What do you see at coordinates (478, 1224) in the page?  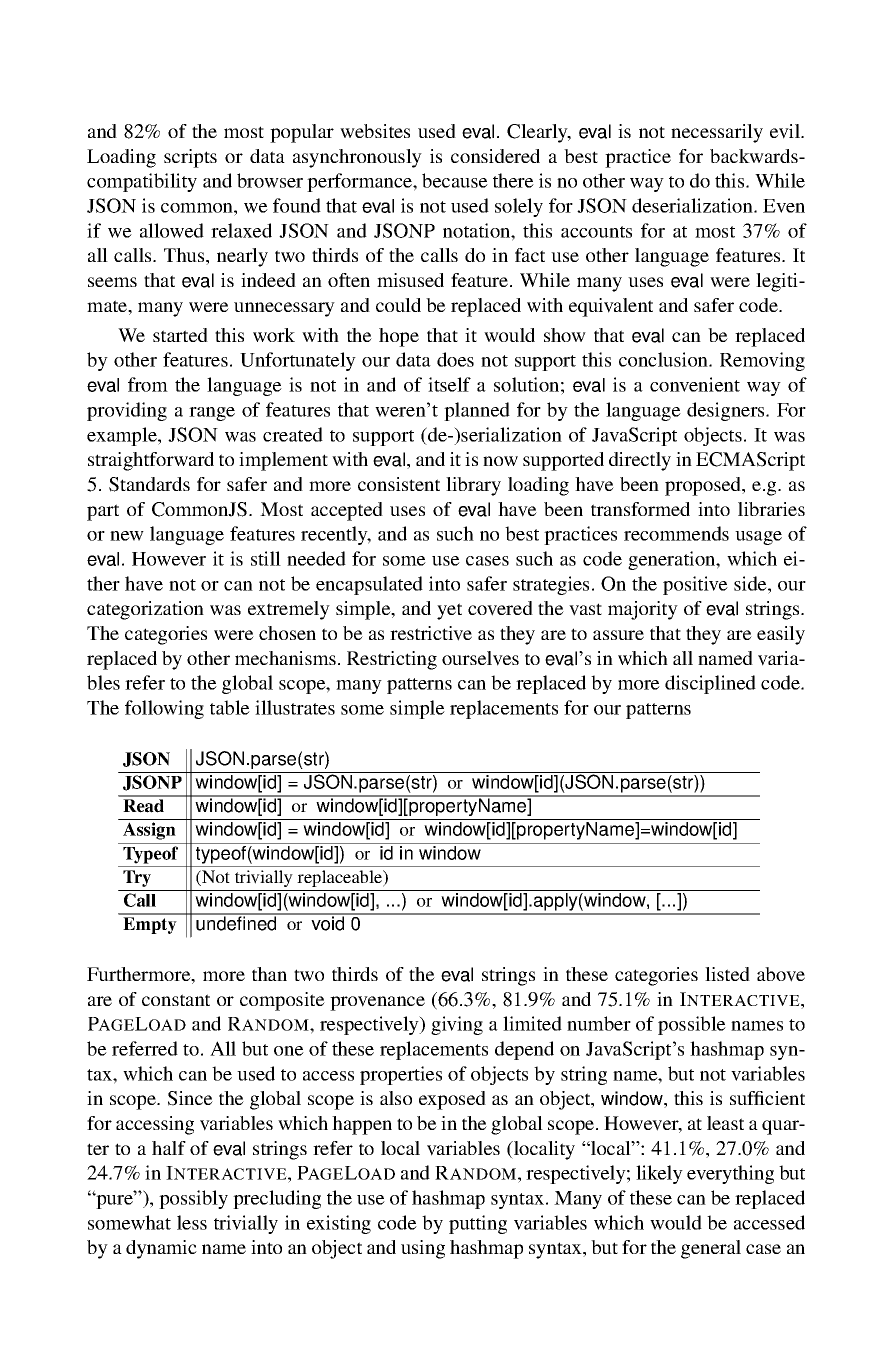 I see `putting` at bounding box center [478, 1224].
